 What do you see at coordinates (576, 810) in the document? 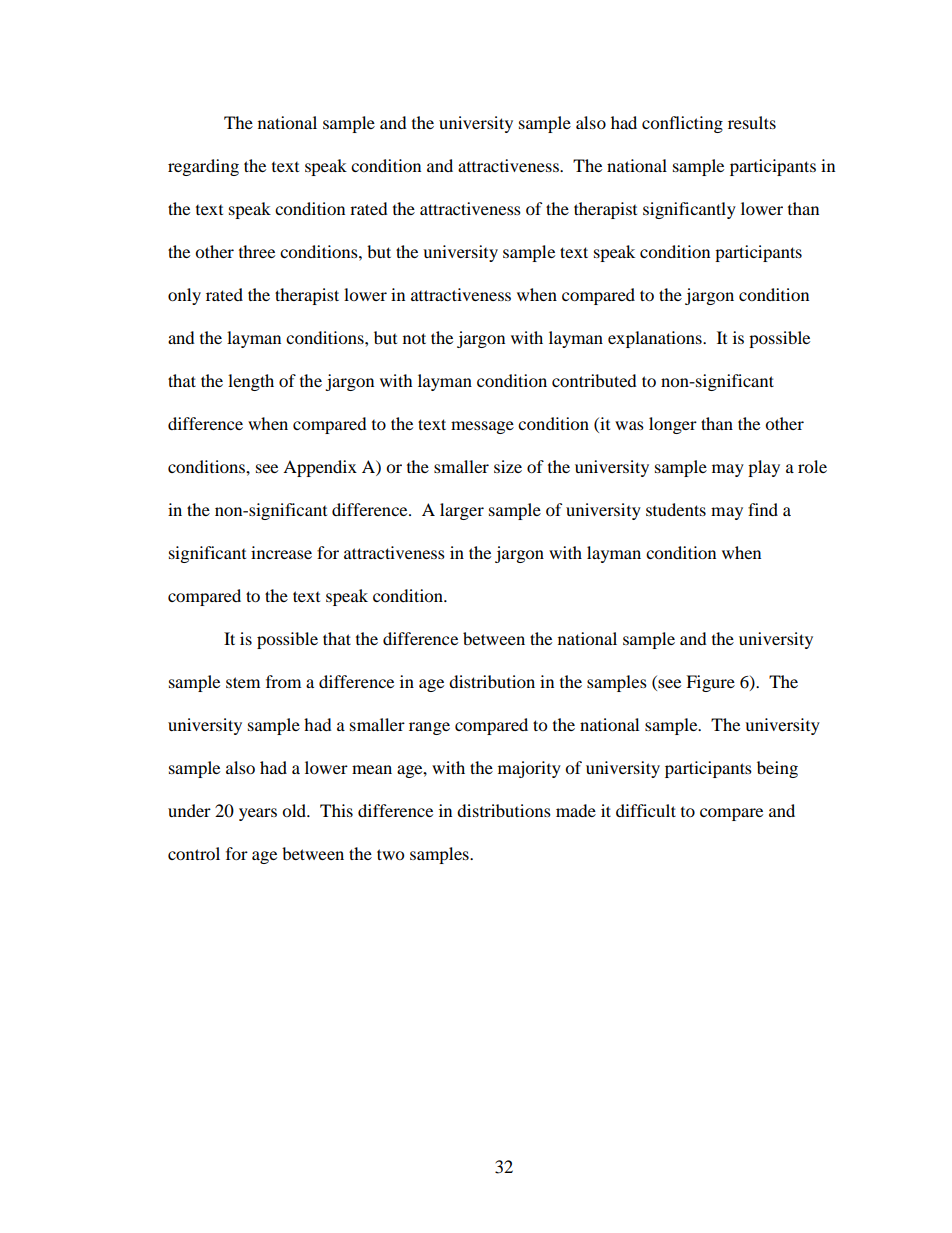
I see `made` at bounding box center [576, 810].
